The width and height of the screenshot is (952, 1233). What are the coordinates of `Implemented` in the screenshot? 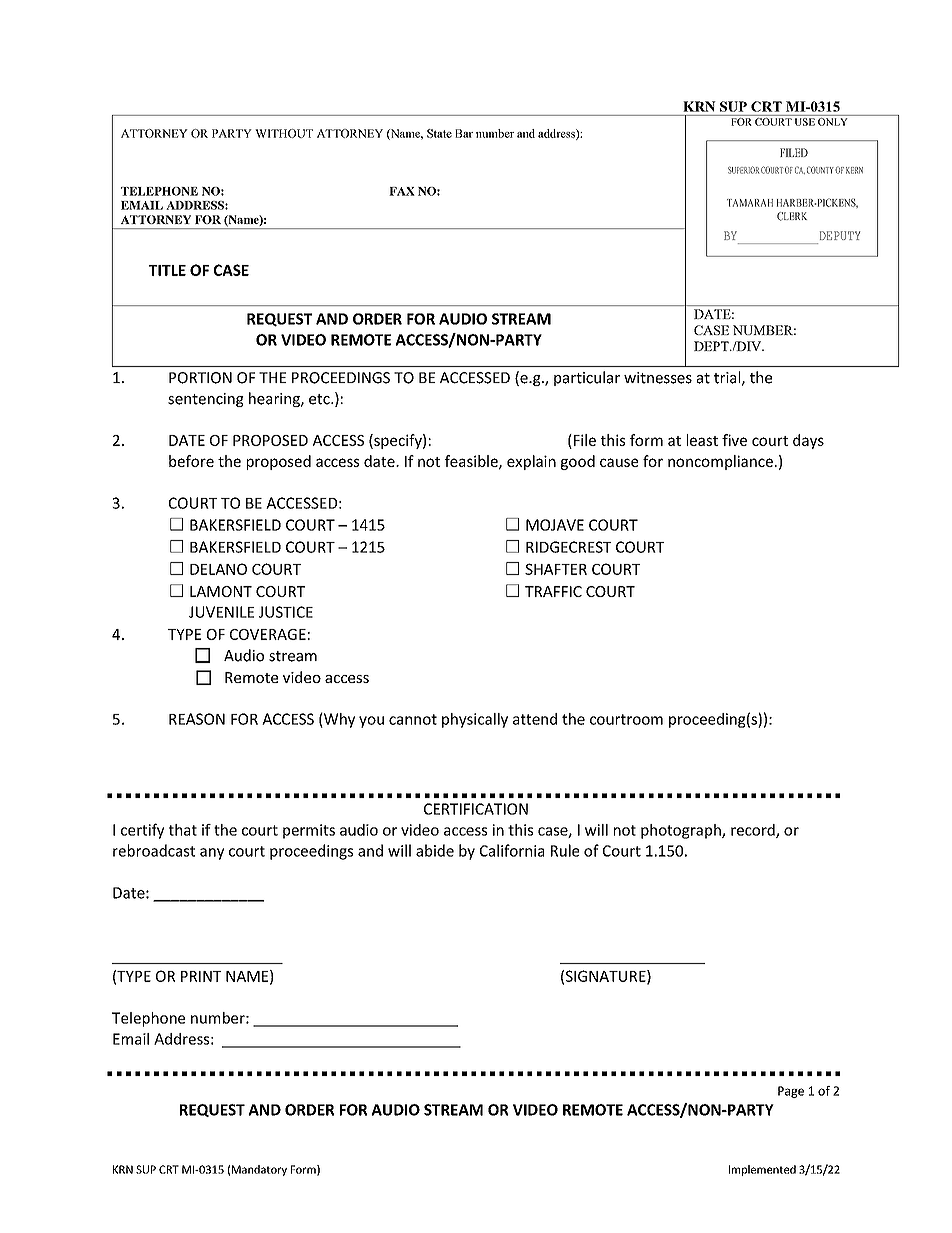 It's located at (762, 1170).
